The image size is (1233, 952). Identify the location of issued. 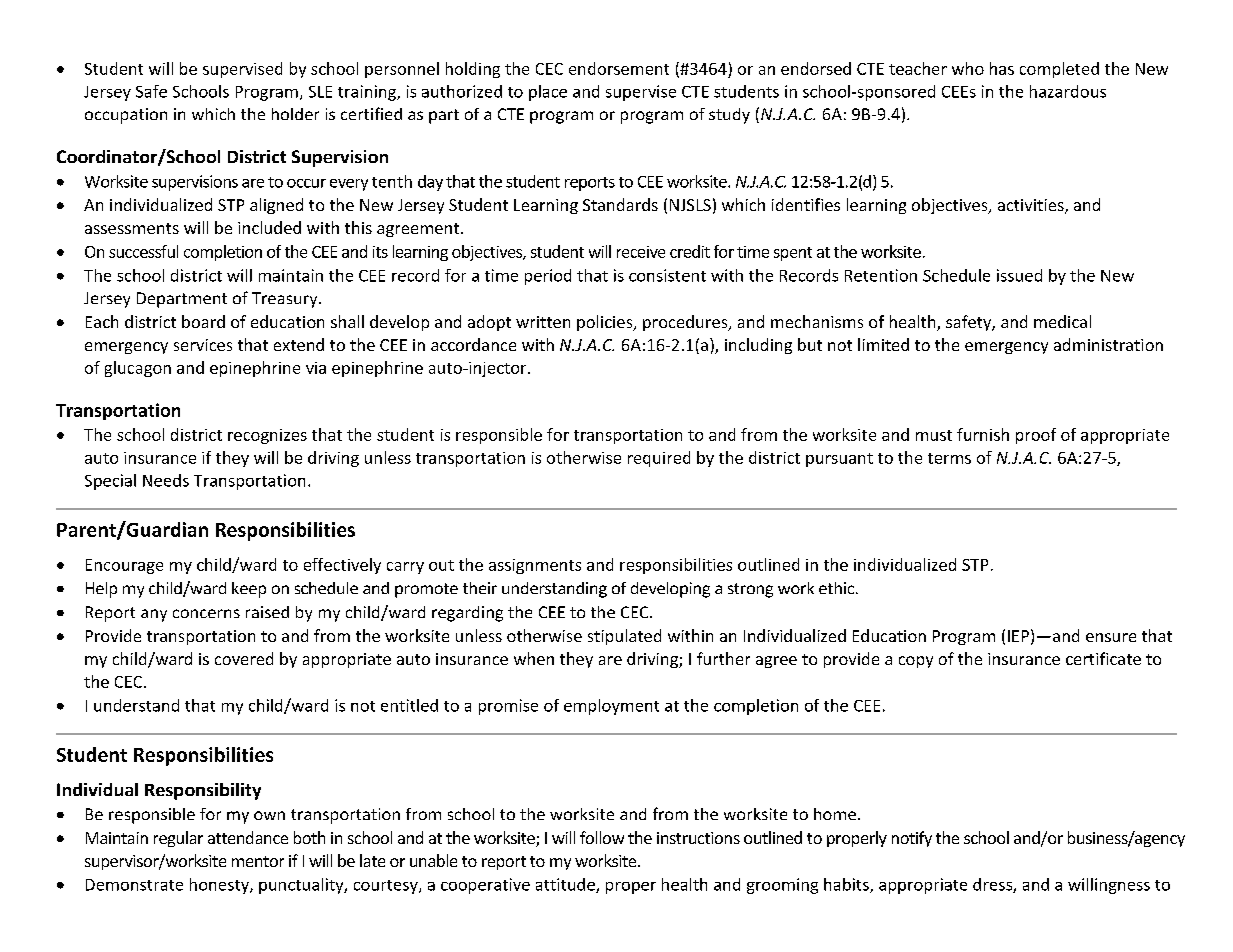
(1019, 275).
